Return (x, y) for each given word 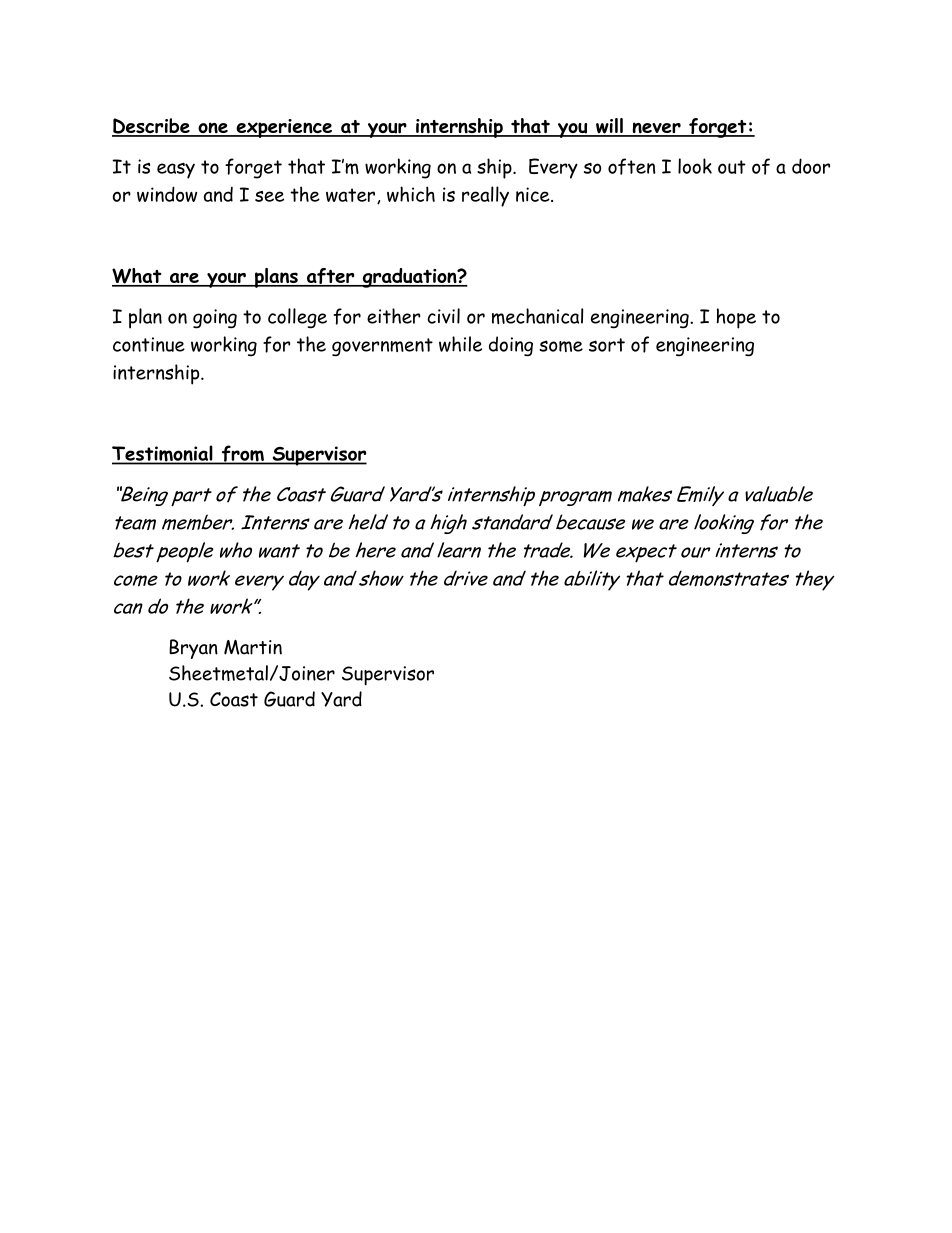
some (561, 346)
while (460, 344)
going (215, 319)
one (213, 129)
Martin (253, 647)
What (138, 277)
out (732, 167)
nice (534, 194)
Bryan (193, 649)
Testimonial (163, 454)
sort (607, 345)
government (382, 347)
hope (736, 318)
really (485, 196)
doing (511, 346)
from (242, 454)
